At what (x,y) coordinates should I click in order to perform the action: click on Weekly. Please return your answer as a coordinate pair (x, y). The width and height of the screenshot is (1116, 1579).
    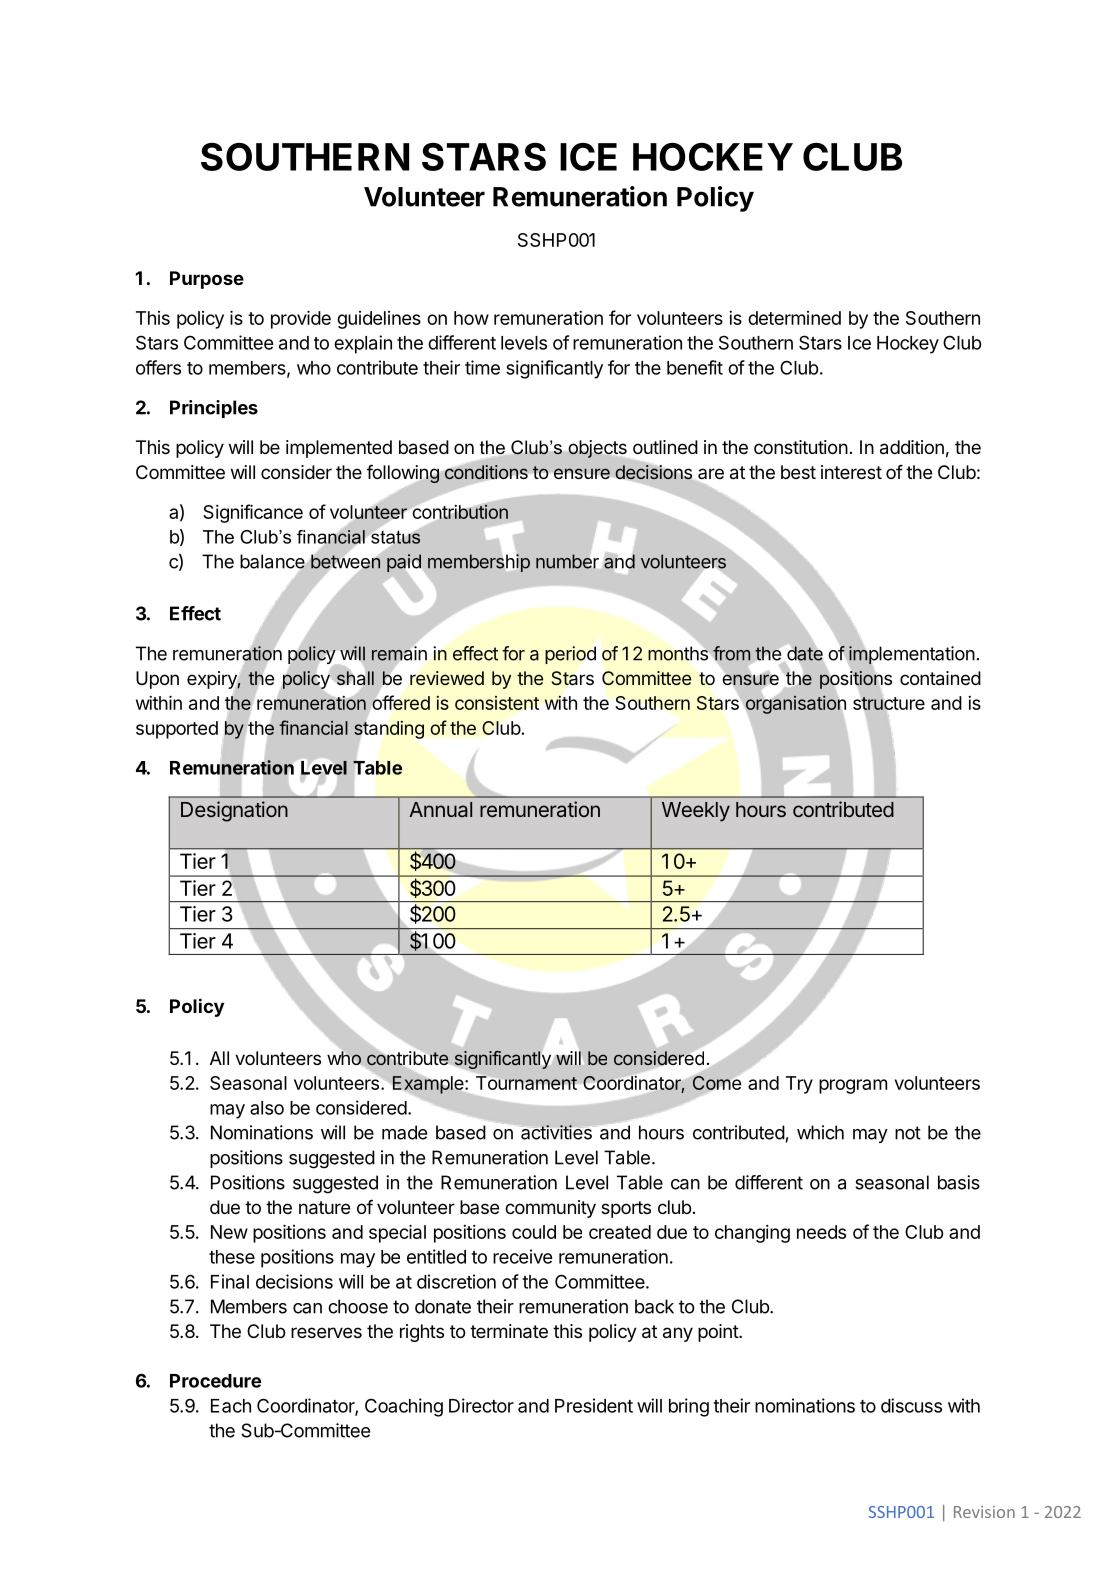
    Looking at the image, I should click on (696, 812).
